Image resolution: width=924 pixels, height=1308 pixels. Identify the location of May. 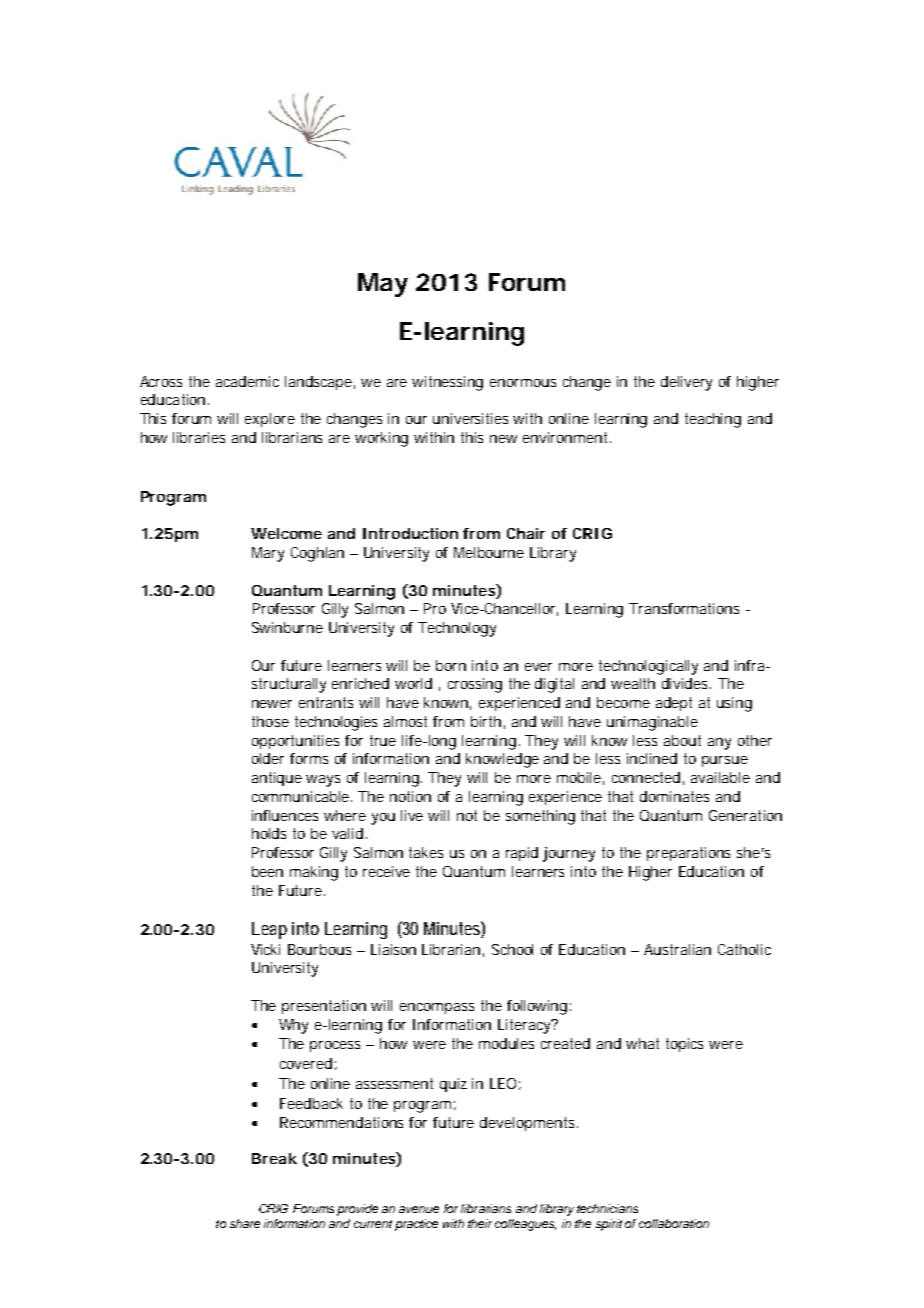
(383, 285).
